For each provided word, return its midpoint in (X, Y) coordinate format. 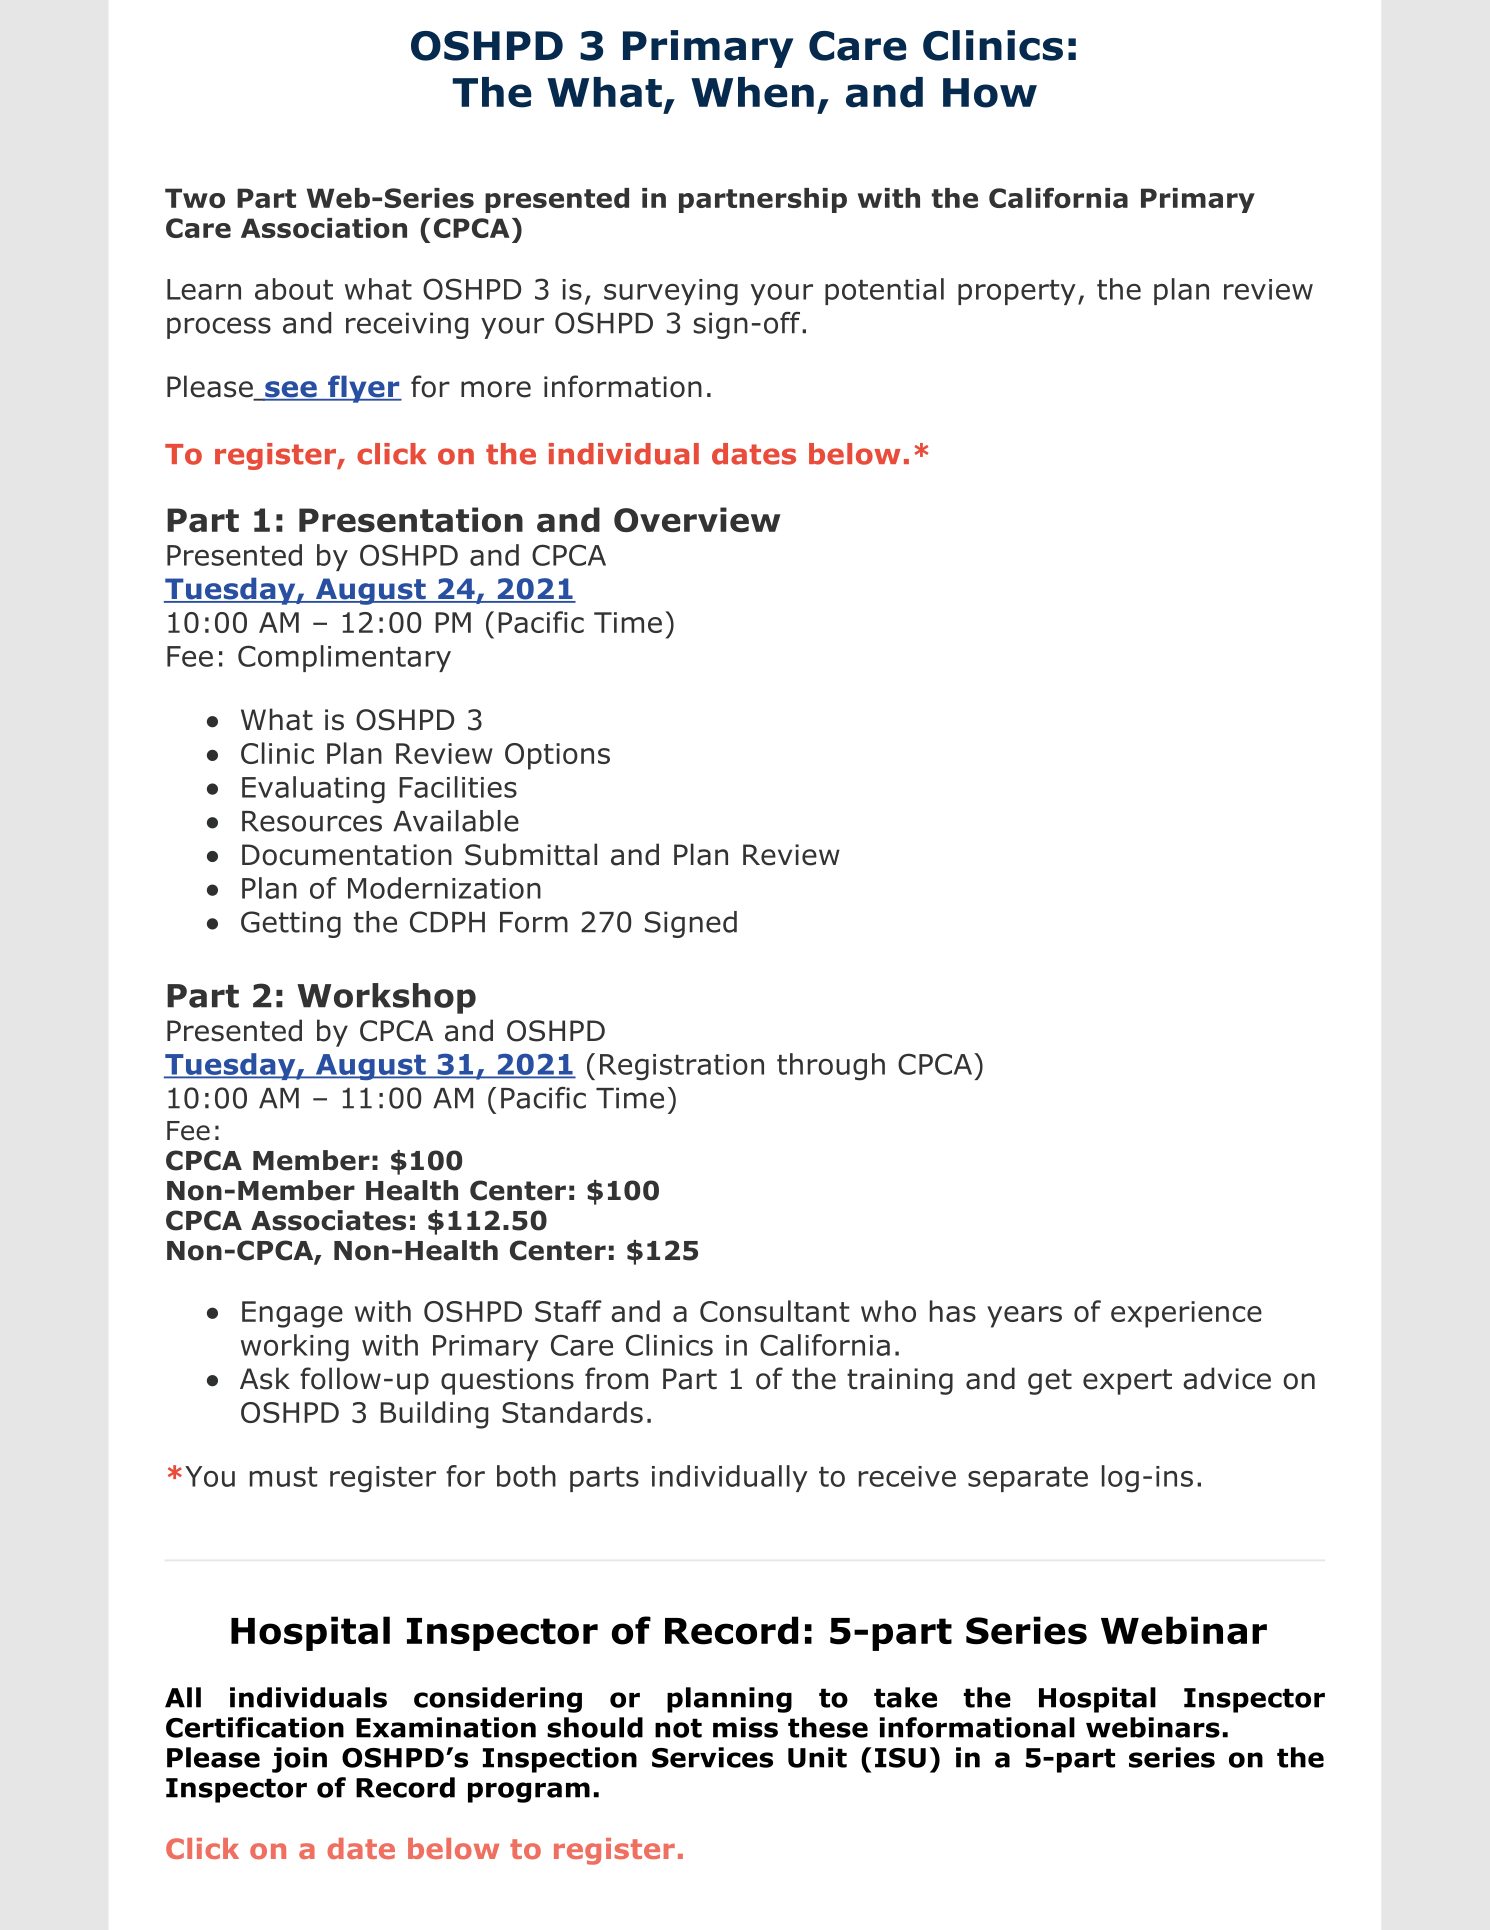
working (295, 1348)
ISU (900, 1758)
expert (1127, 1382)
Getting (291, 924)
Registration (682, 1067)
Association (324, 228)
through (831, 1067)
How (990, 93)
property (1017, 292)
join (299, 1760)
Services (712, 1757)
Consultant (774, 1311)
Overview (697, 519)
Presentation (411, 520)
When (752, 92)
